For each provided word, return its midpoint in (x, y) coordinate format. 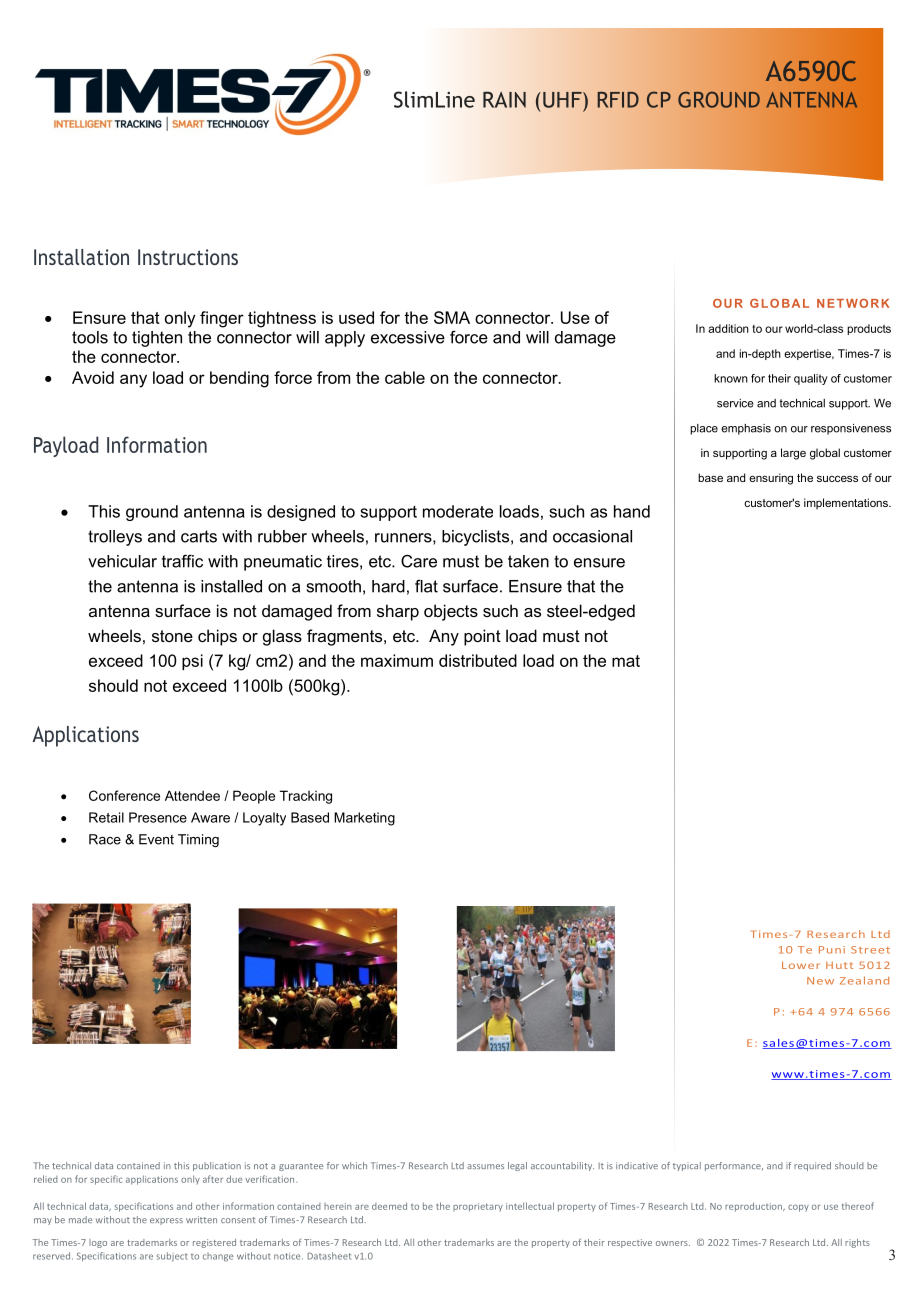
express (166, 1221)
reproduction (754, 1207)
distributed (478, 660)
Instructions (188, 257)
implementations (847, 503)
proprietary (478, 1207)
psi (192, 662)
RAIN (504, 100)
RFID (618, 100)
